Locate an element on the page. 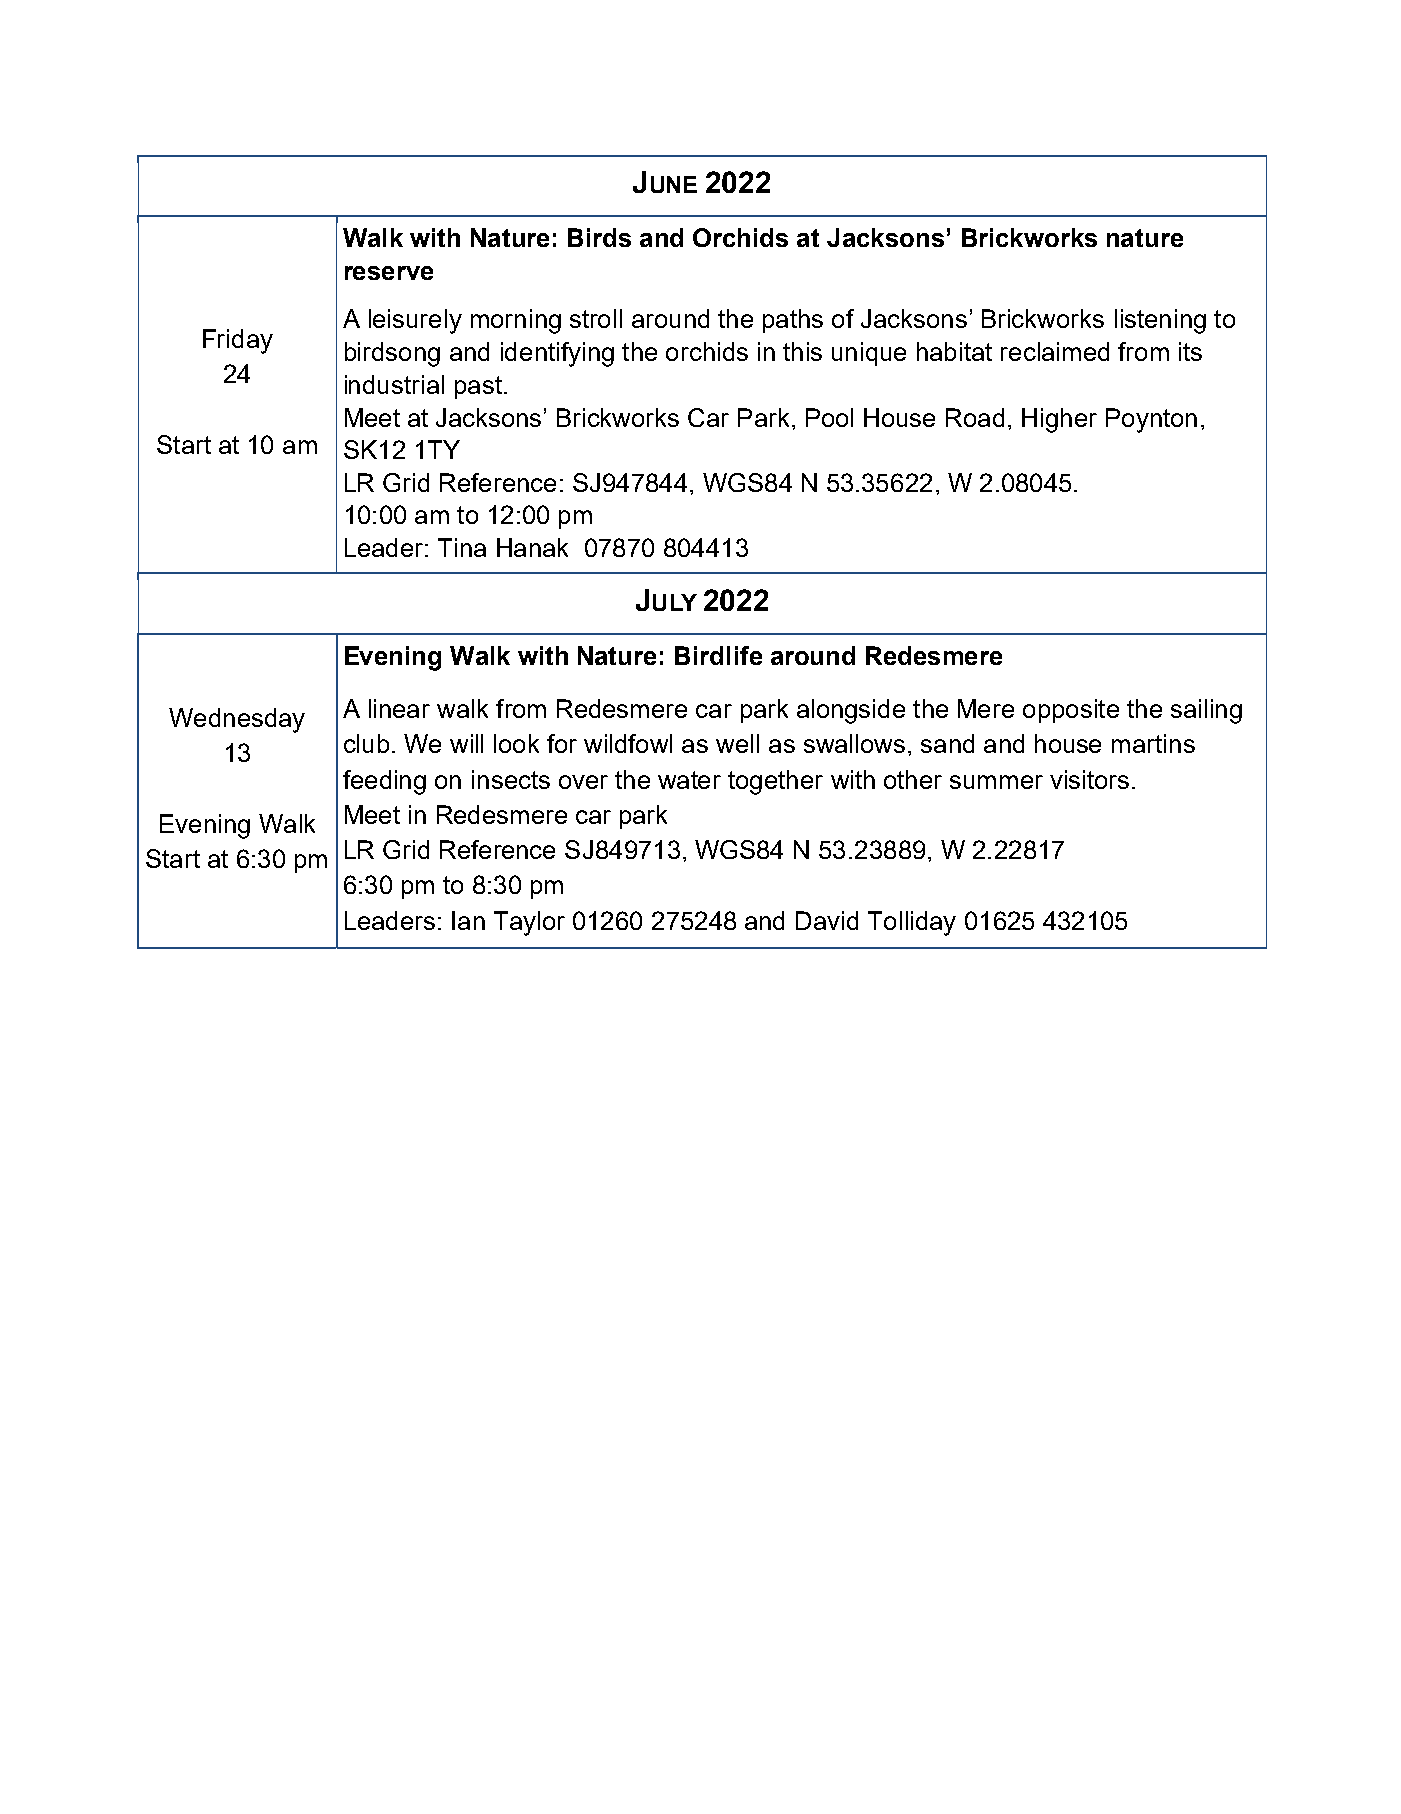 This document has width=1401, height=1814. listening is located at coordinates (1160, 321).
